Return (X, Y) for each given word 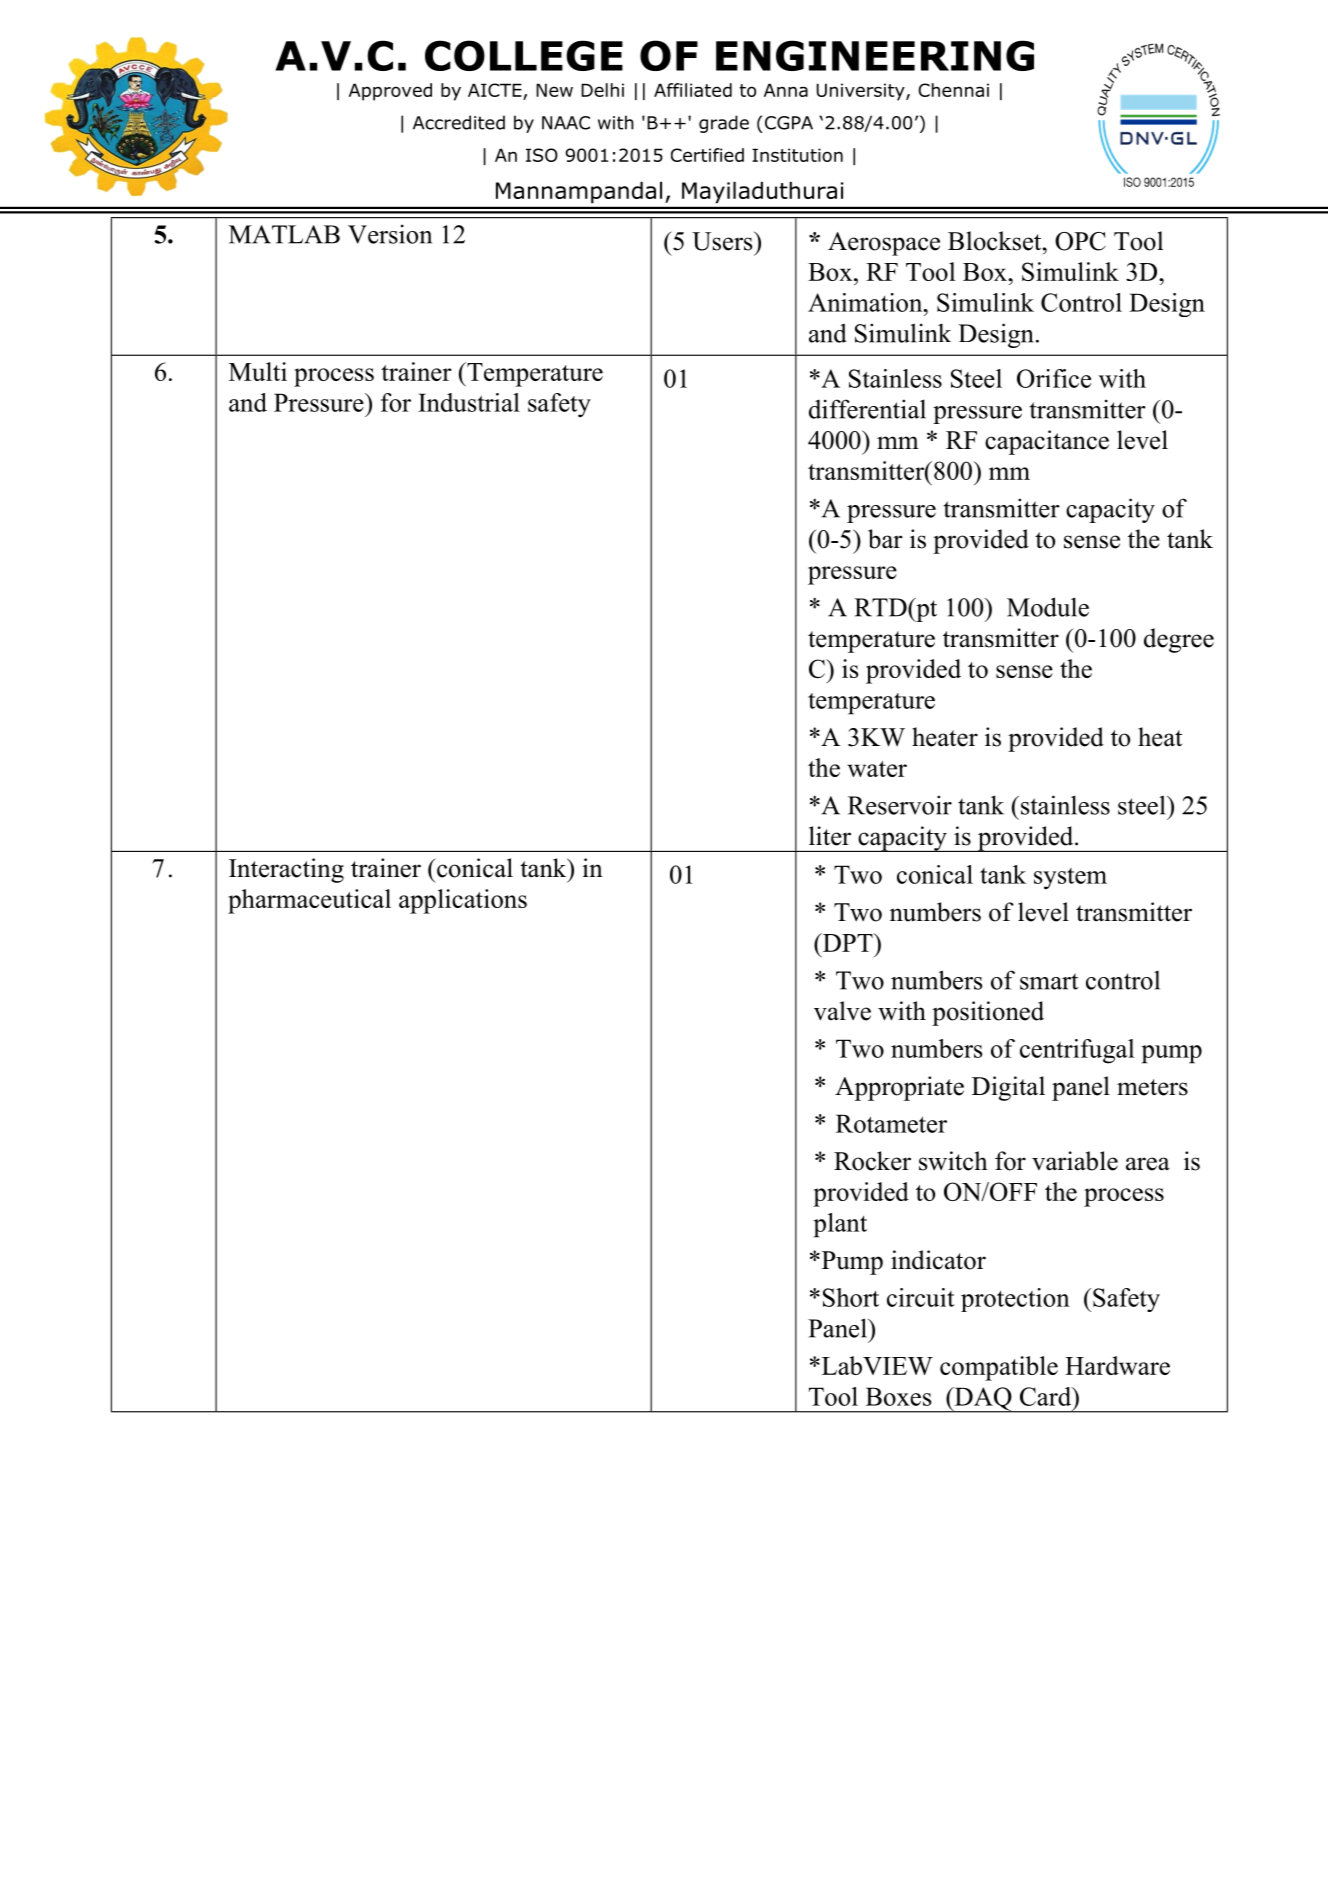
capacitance (1047, 442)
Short (851, 1297)
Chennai (953, 90)
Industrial (469, 402)
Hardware (1117, 1365)
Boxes (898, 1396)
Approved (390, 92)
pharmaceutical (309, 901)
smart (1049, 981)
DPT (847, 942)
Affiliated (693, 90)
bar (885, 539)
